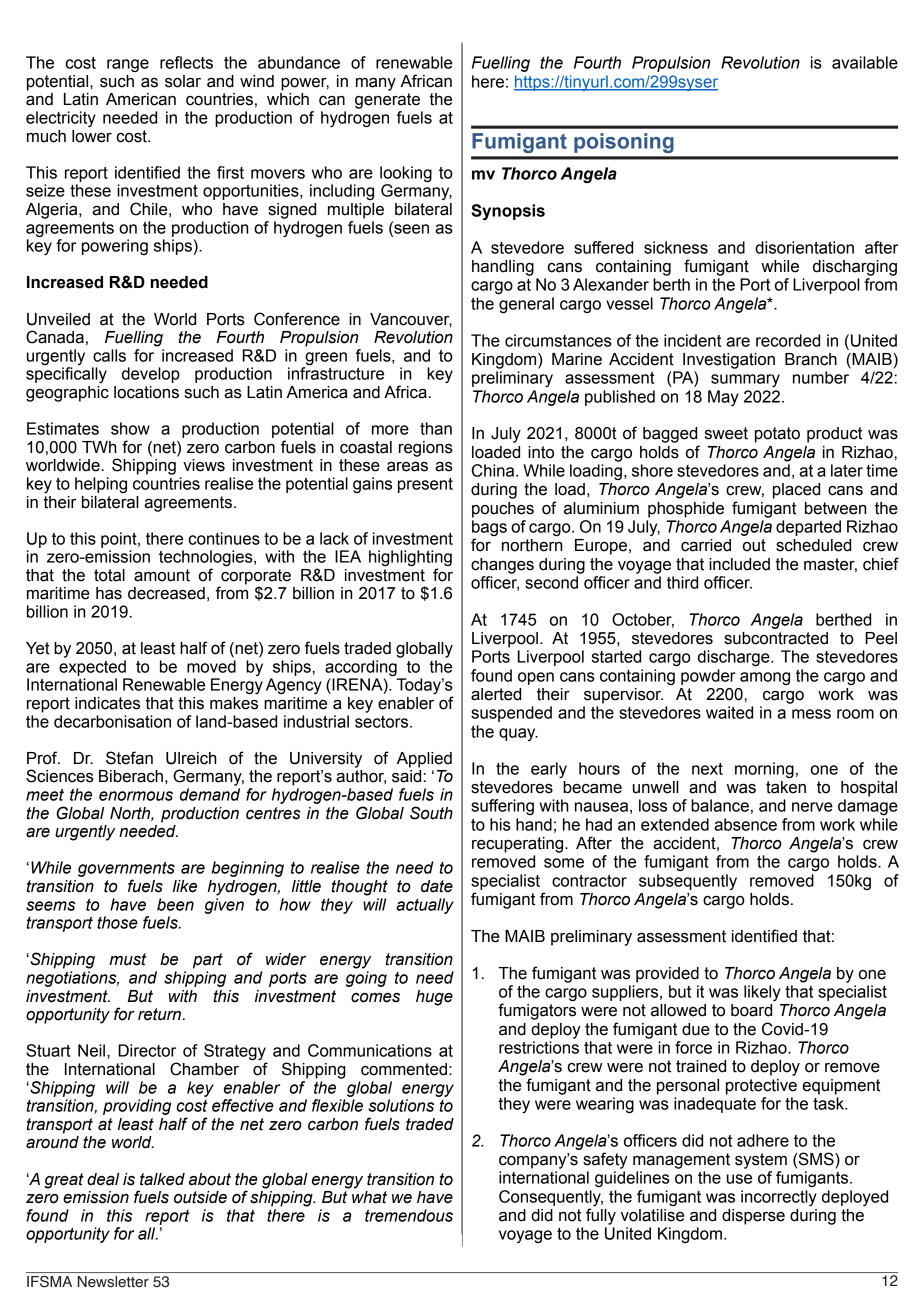 The width and height of the page is (924, 1301). Describe the element at coordinates (796, 491) in the page. I see `placed` at that location.
